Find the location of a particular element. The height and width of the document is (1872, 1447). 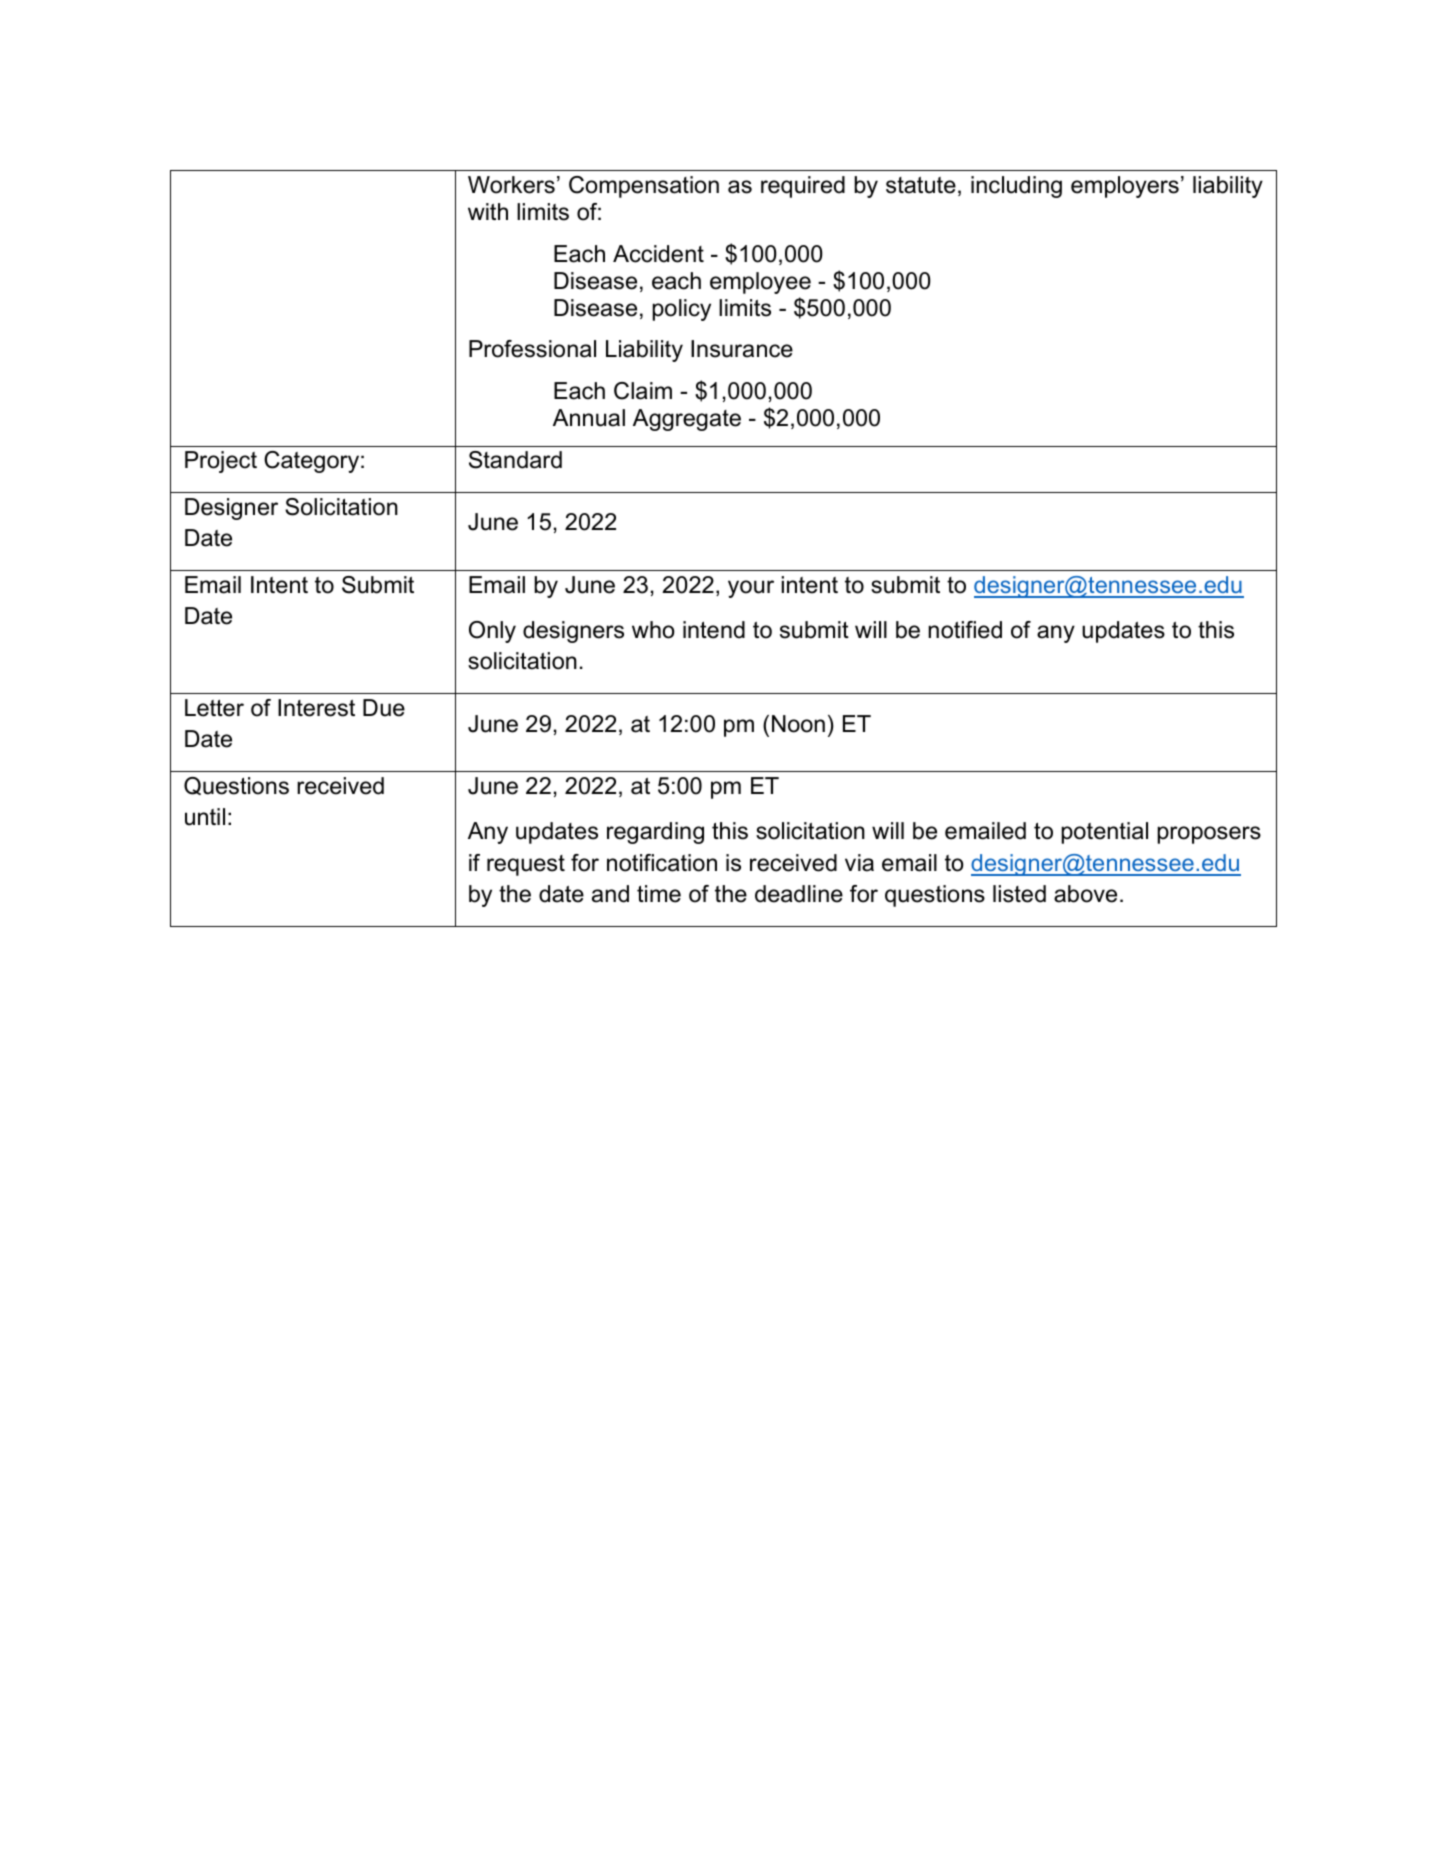

until is located at coordinates (205, 817).
